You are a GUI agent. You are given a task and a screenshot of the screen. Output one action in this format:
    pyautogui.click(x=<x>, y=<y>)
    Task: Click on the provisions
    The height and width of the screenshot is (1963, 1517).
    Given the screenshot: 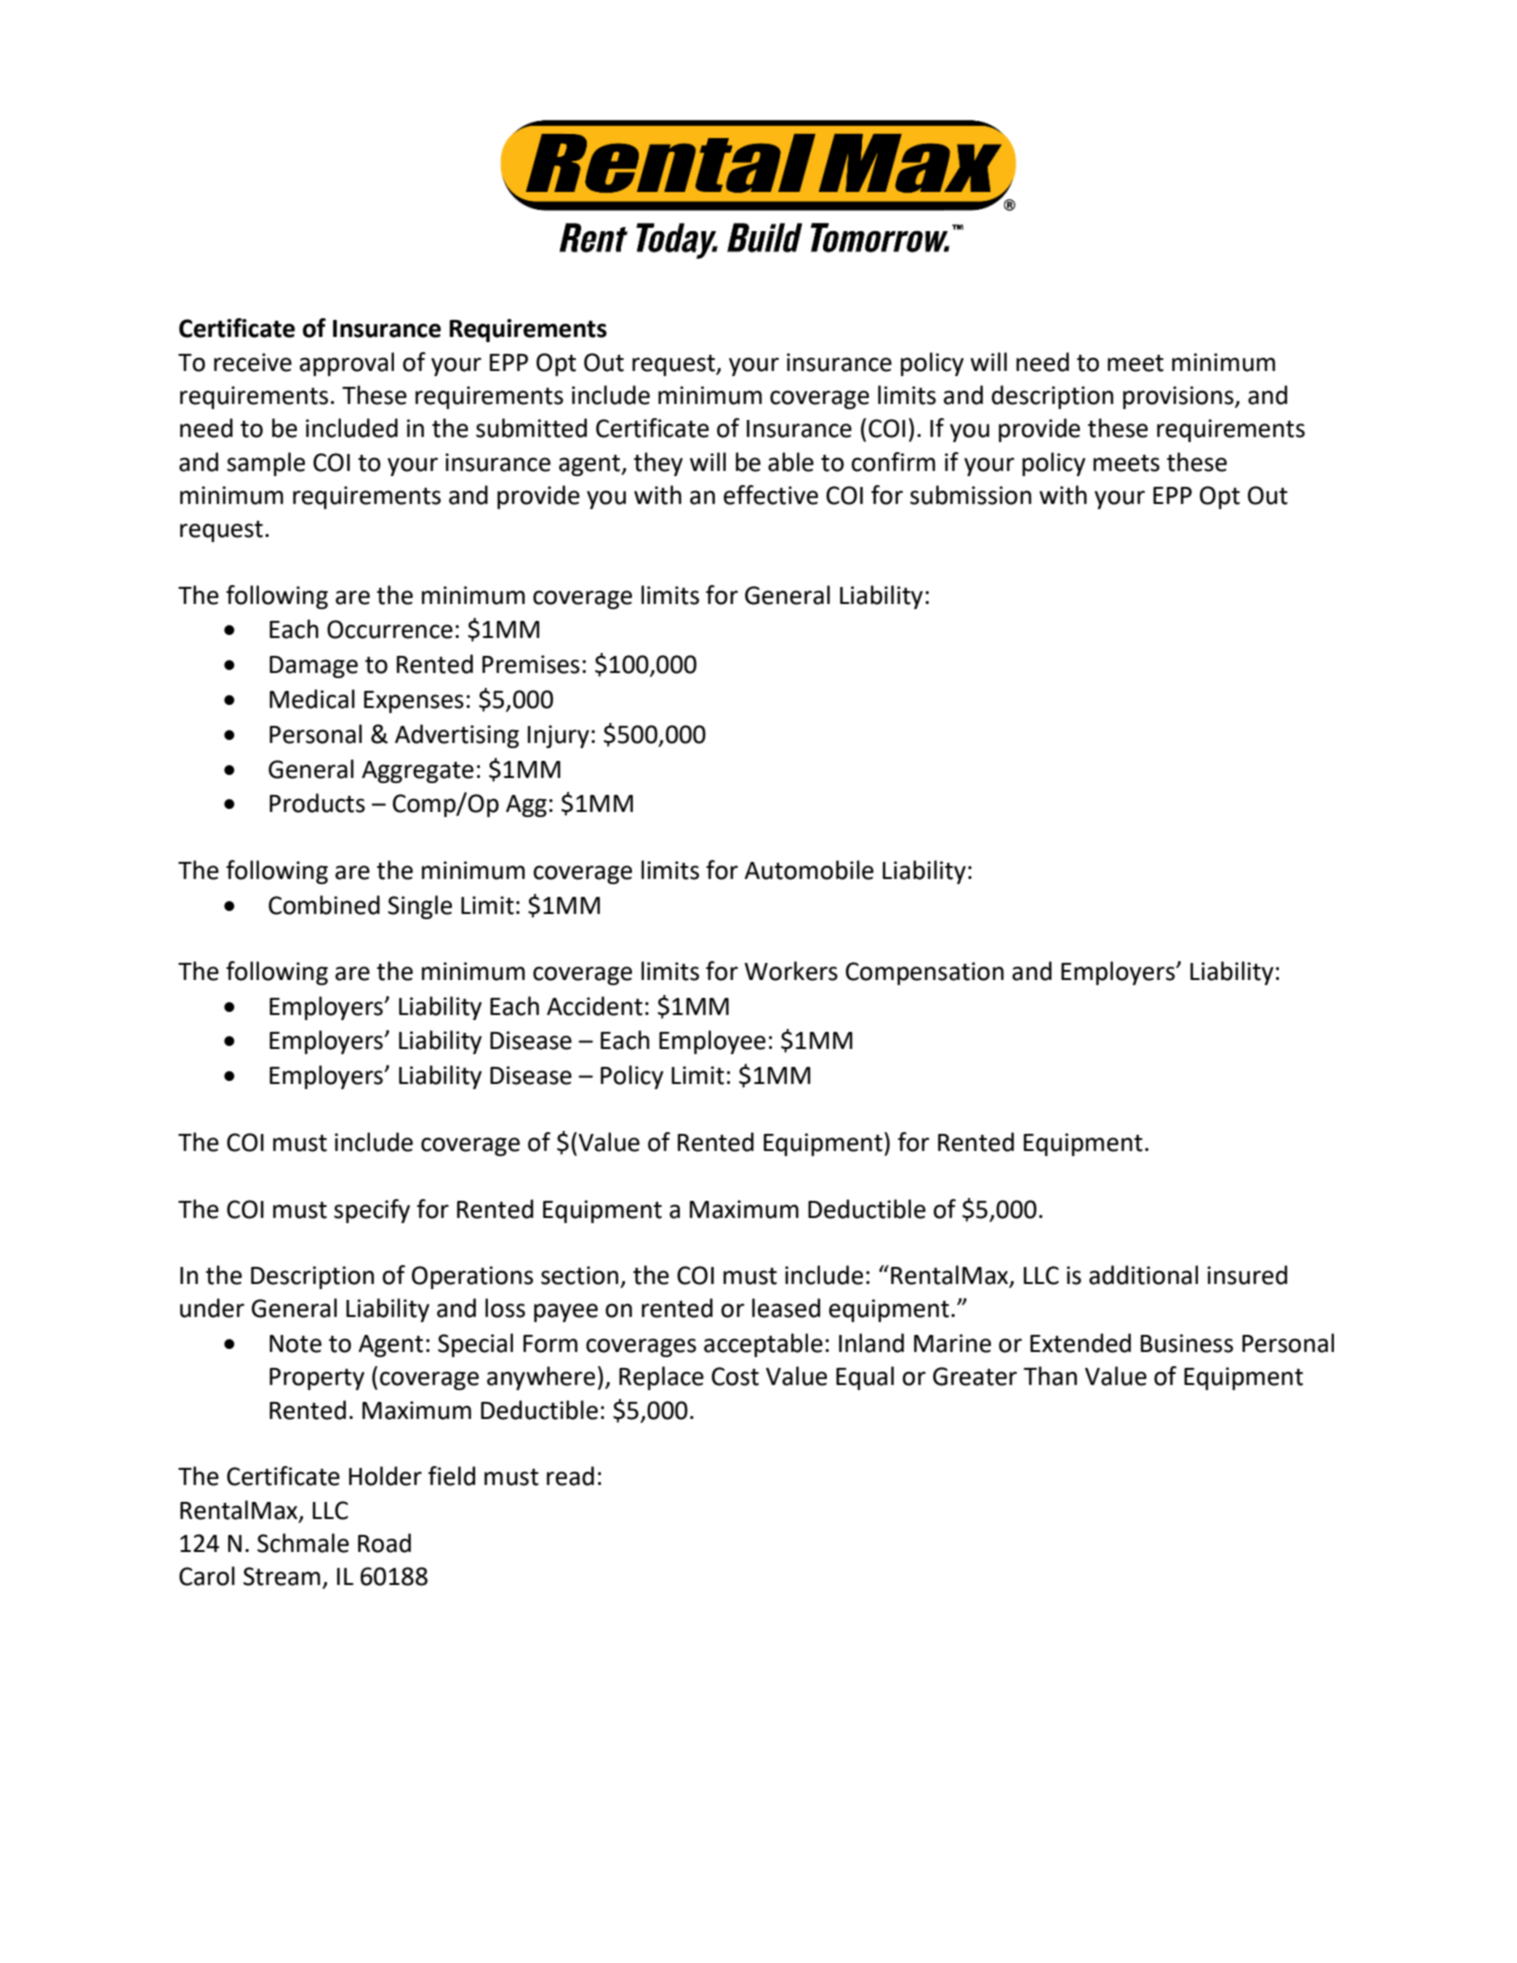 What is the action you would take?
    pyautogui.click(x=1179, y=397)
